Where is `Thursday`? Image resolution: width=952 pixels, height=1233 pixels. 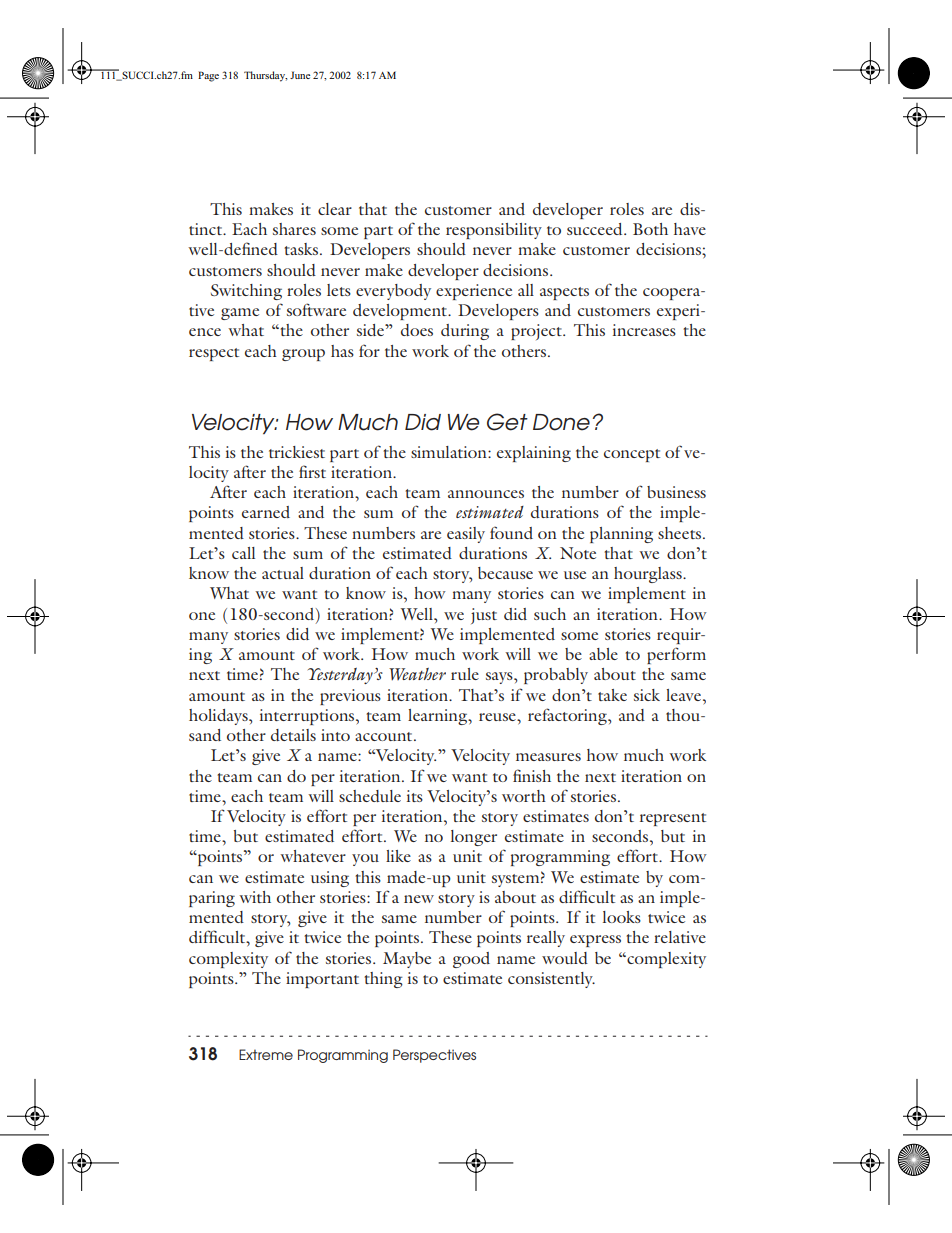
Thursday is located at coordinates (265, 76).
